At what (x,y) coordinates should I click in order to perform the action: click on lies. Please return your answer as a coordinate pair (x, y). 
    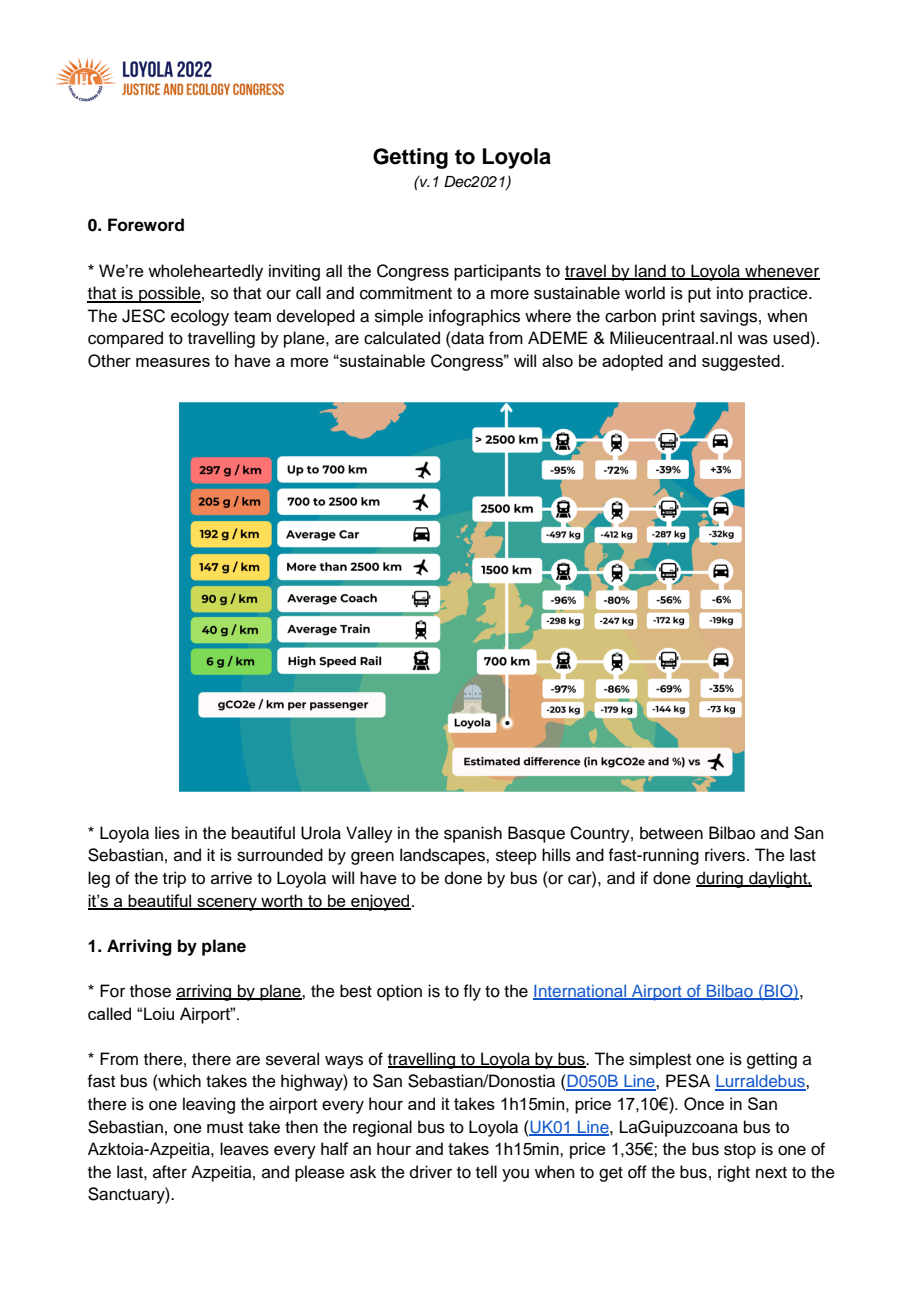
    Looking at the image, I should click on (167, 833).
